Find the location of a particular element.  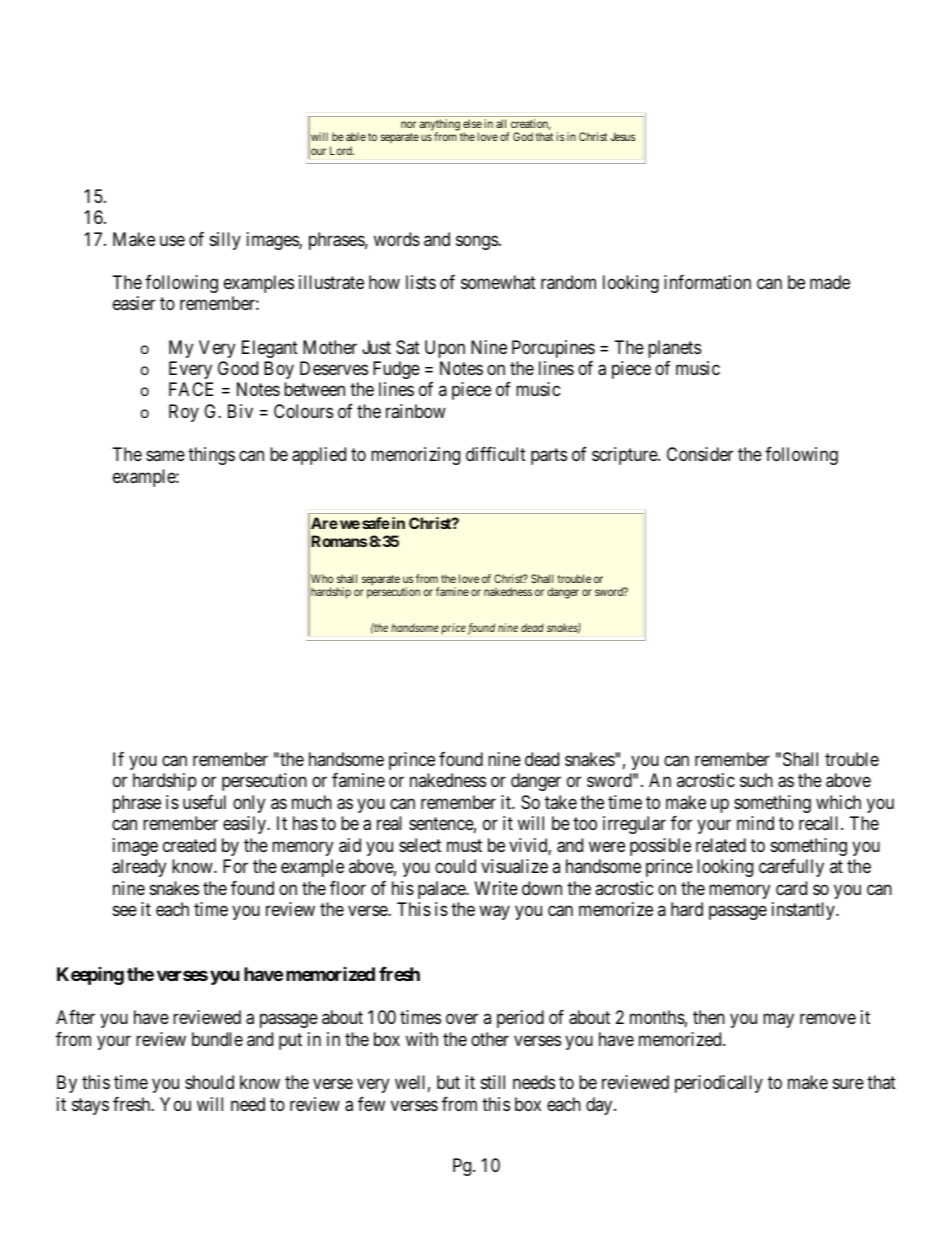

but is located at coordinates (448, 1082).
